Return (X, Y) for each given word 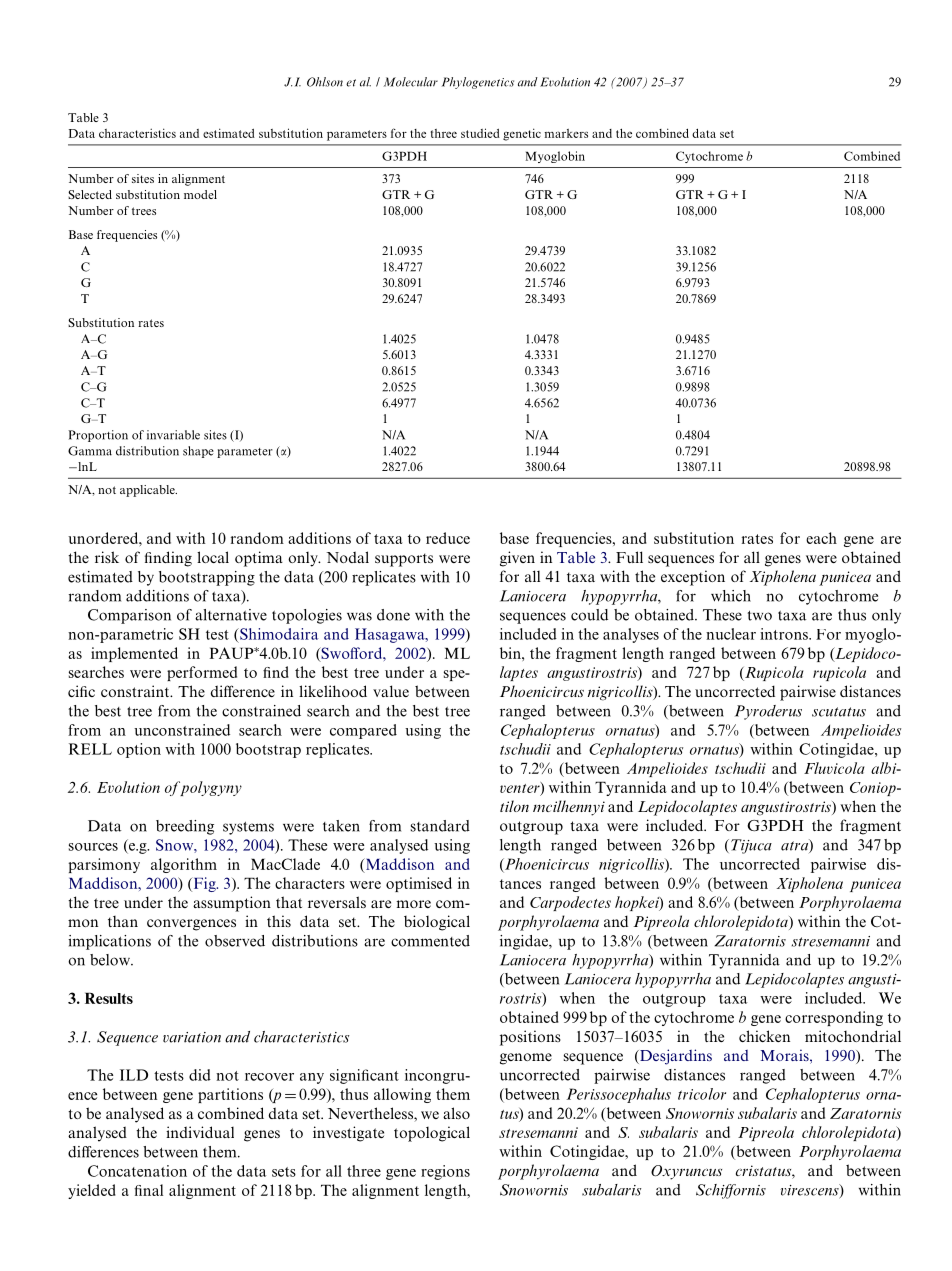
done (393, 615)
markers (566, 133)
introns (785, 634)
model (200, 194)
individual (200, 1132)
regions (445, 1172)
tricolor (702, 1094)
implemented (134, 654)
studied (480, 133)
